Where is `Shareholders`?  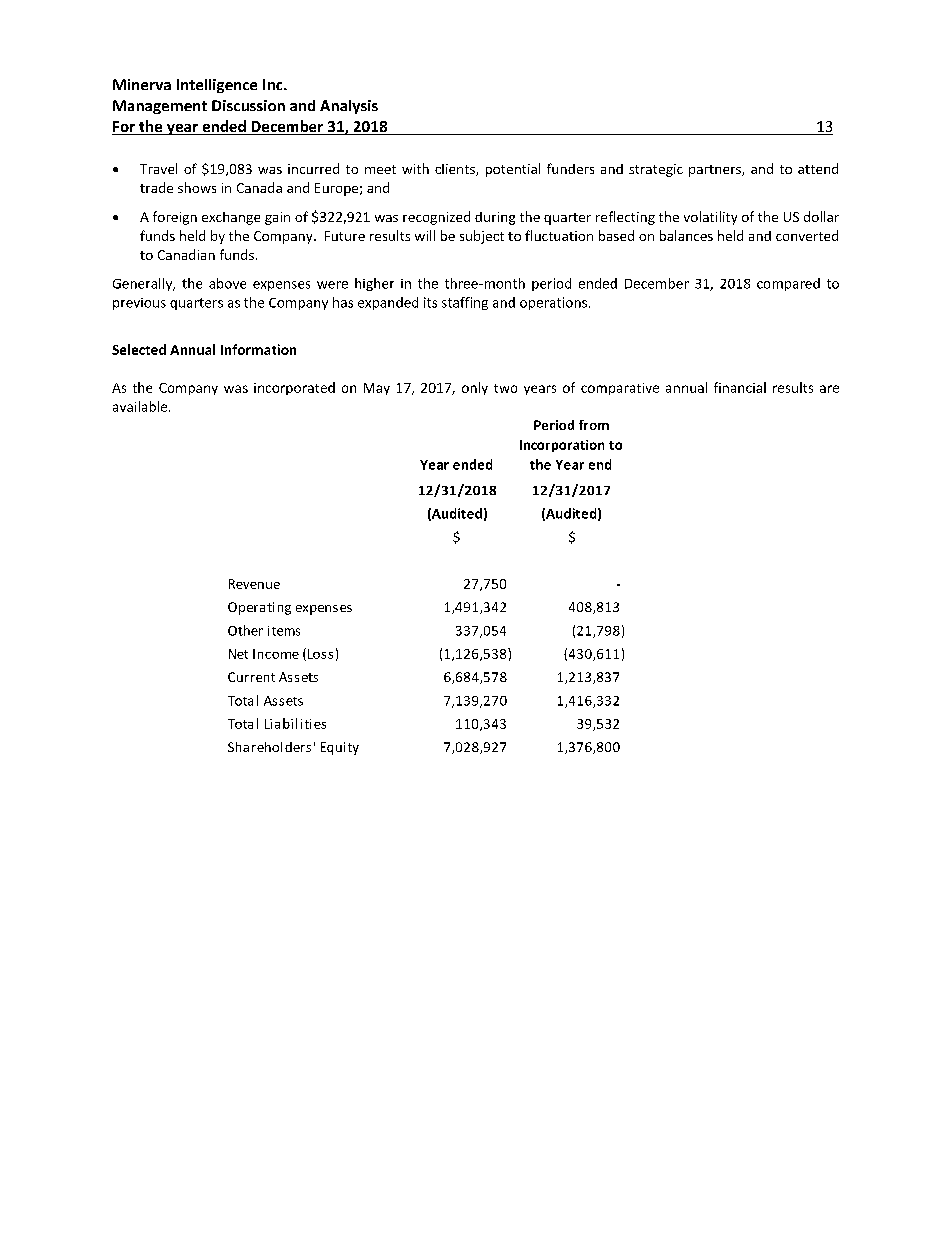 Shareholders is located at coordinates (269, 747).
